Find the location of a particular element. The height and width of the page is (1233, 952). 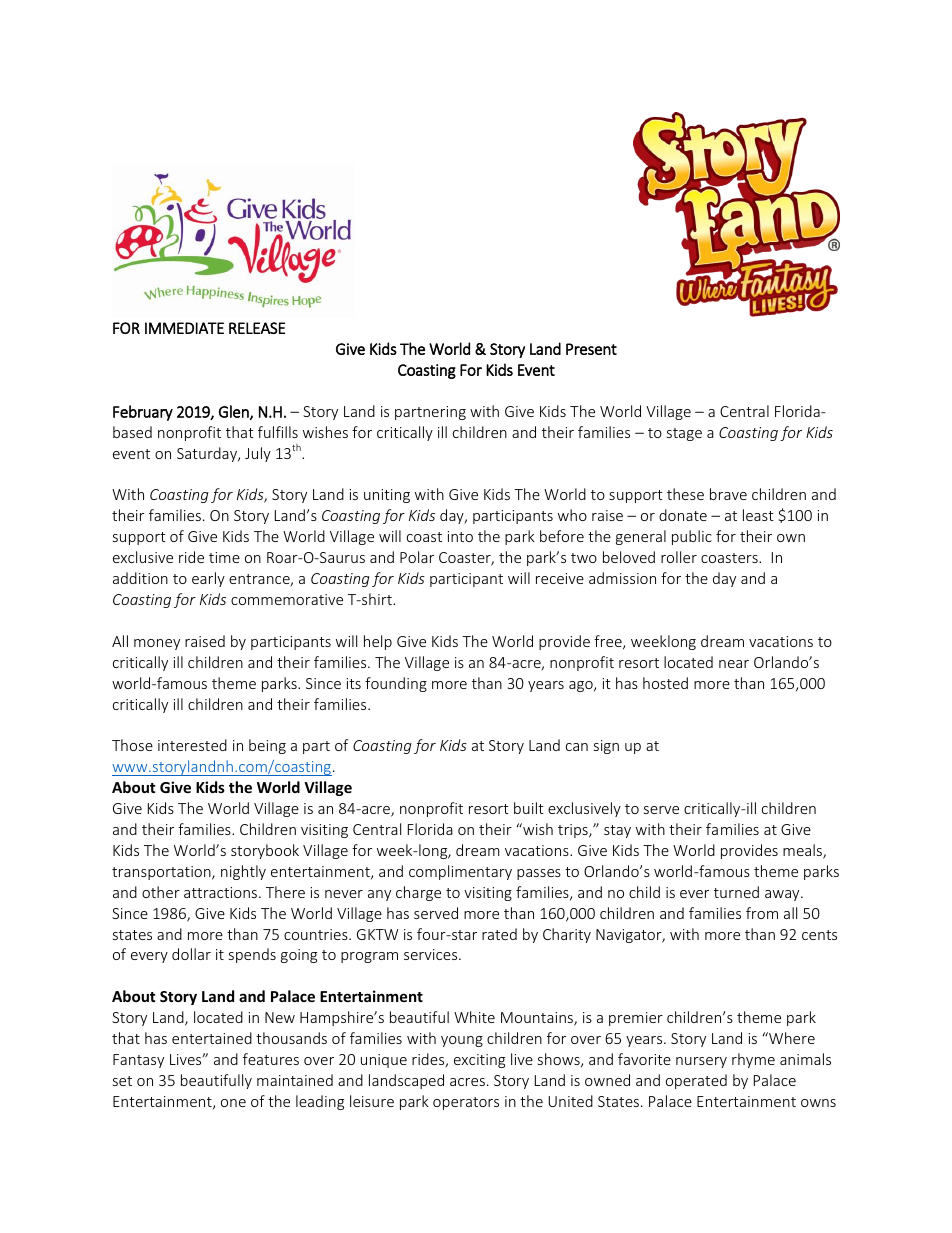

stage is located at coordinates (684, 434).
